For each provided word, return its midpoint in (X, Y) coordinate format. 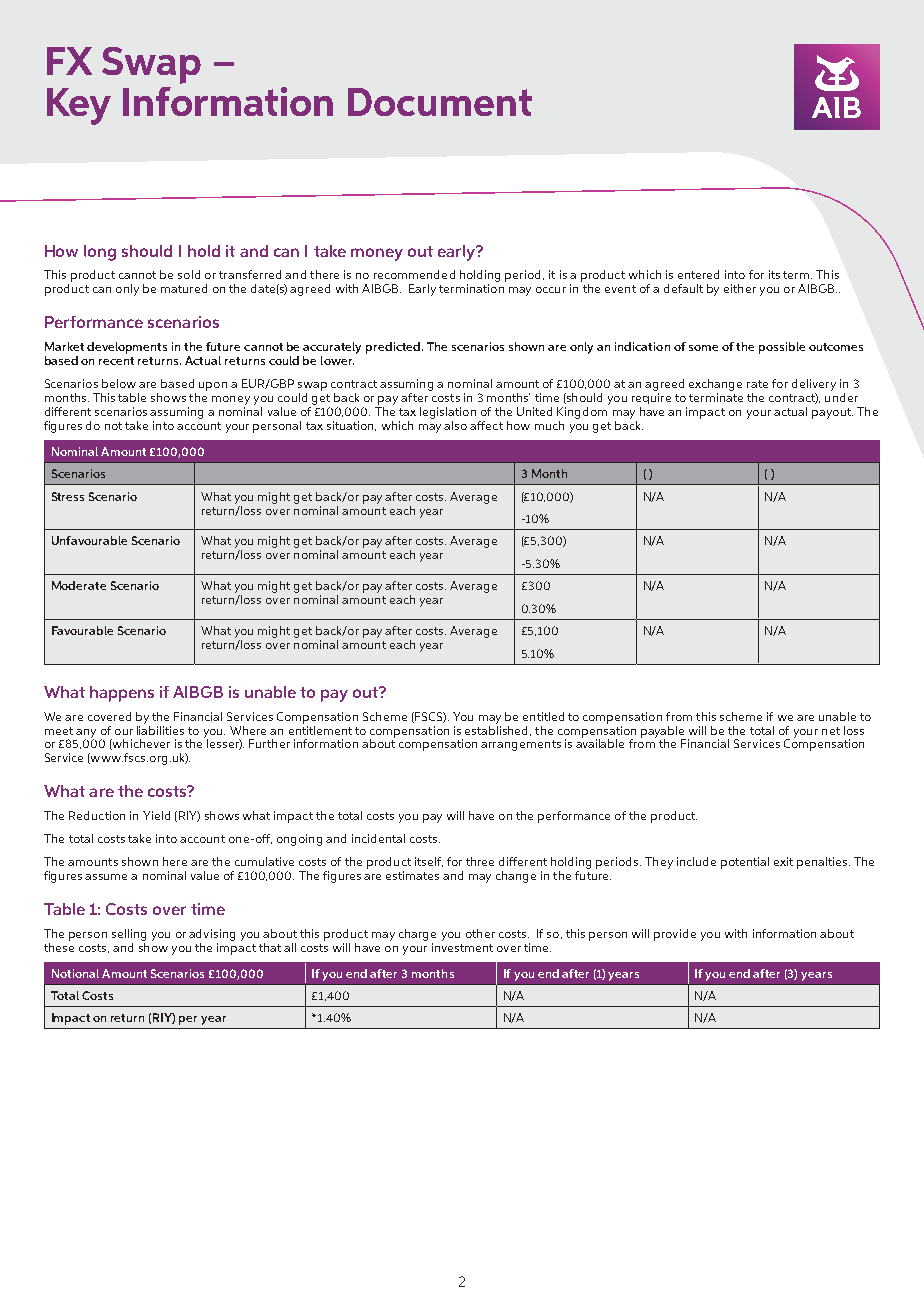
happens (122, 694)
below (119, 383)
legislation (448, 413)
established (498, 729)
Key (79, 106)
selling (129, 935)
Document (440, 102)
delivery (814, 385)
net (831, 731)
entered (698, 274)
